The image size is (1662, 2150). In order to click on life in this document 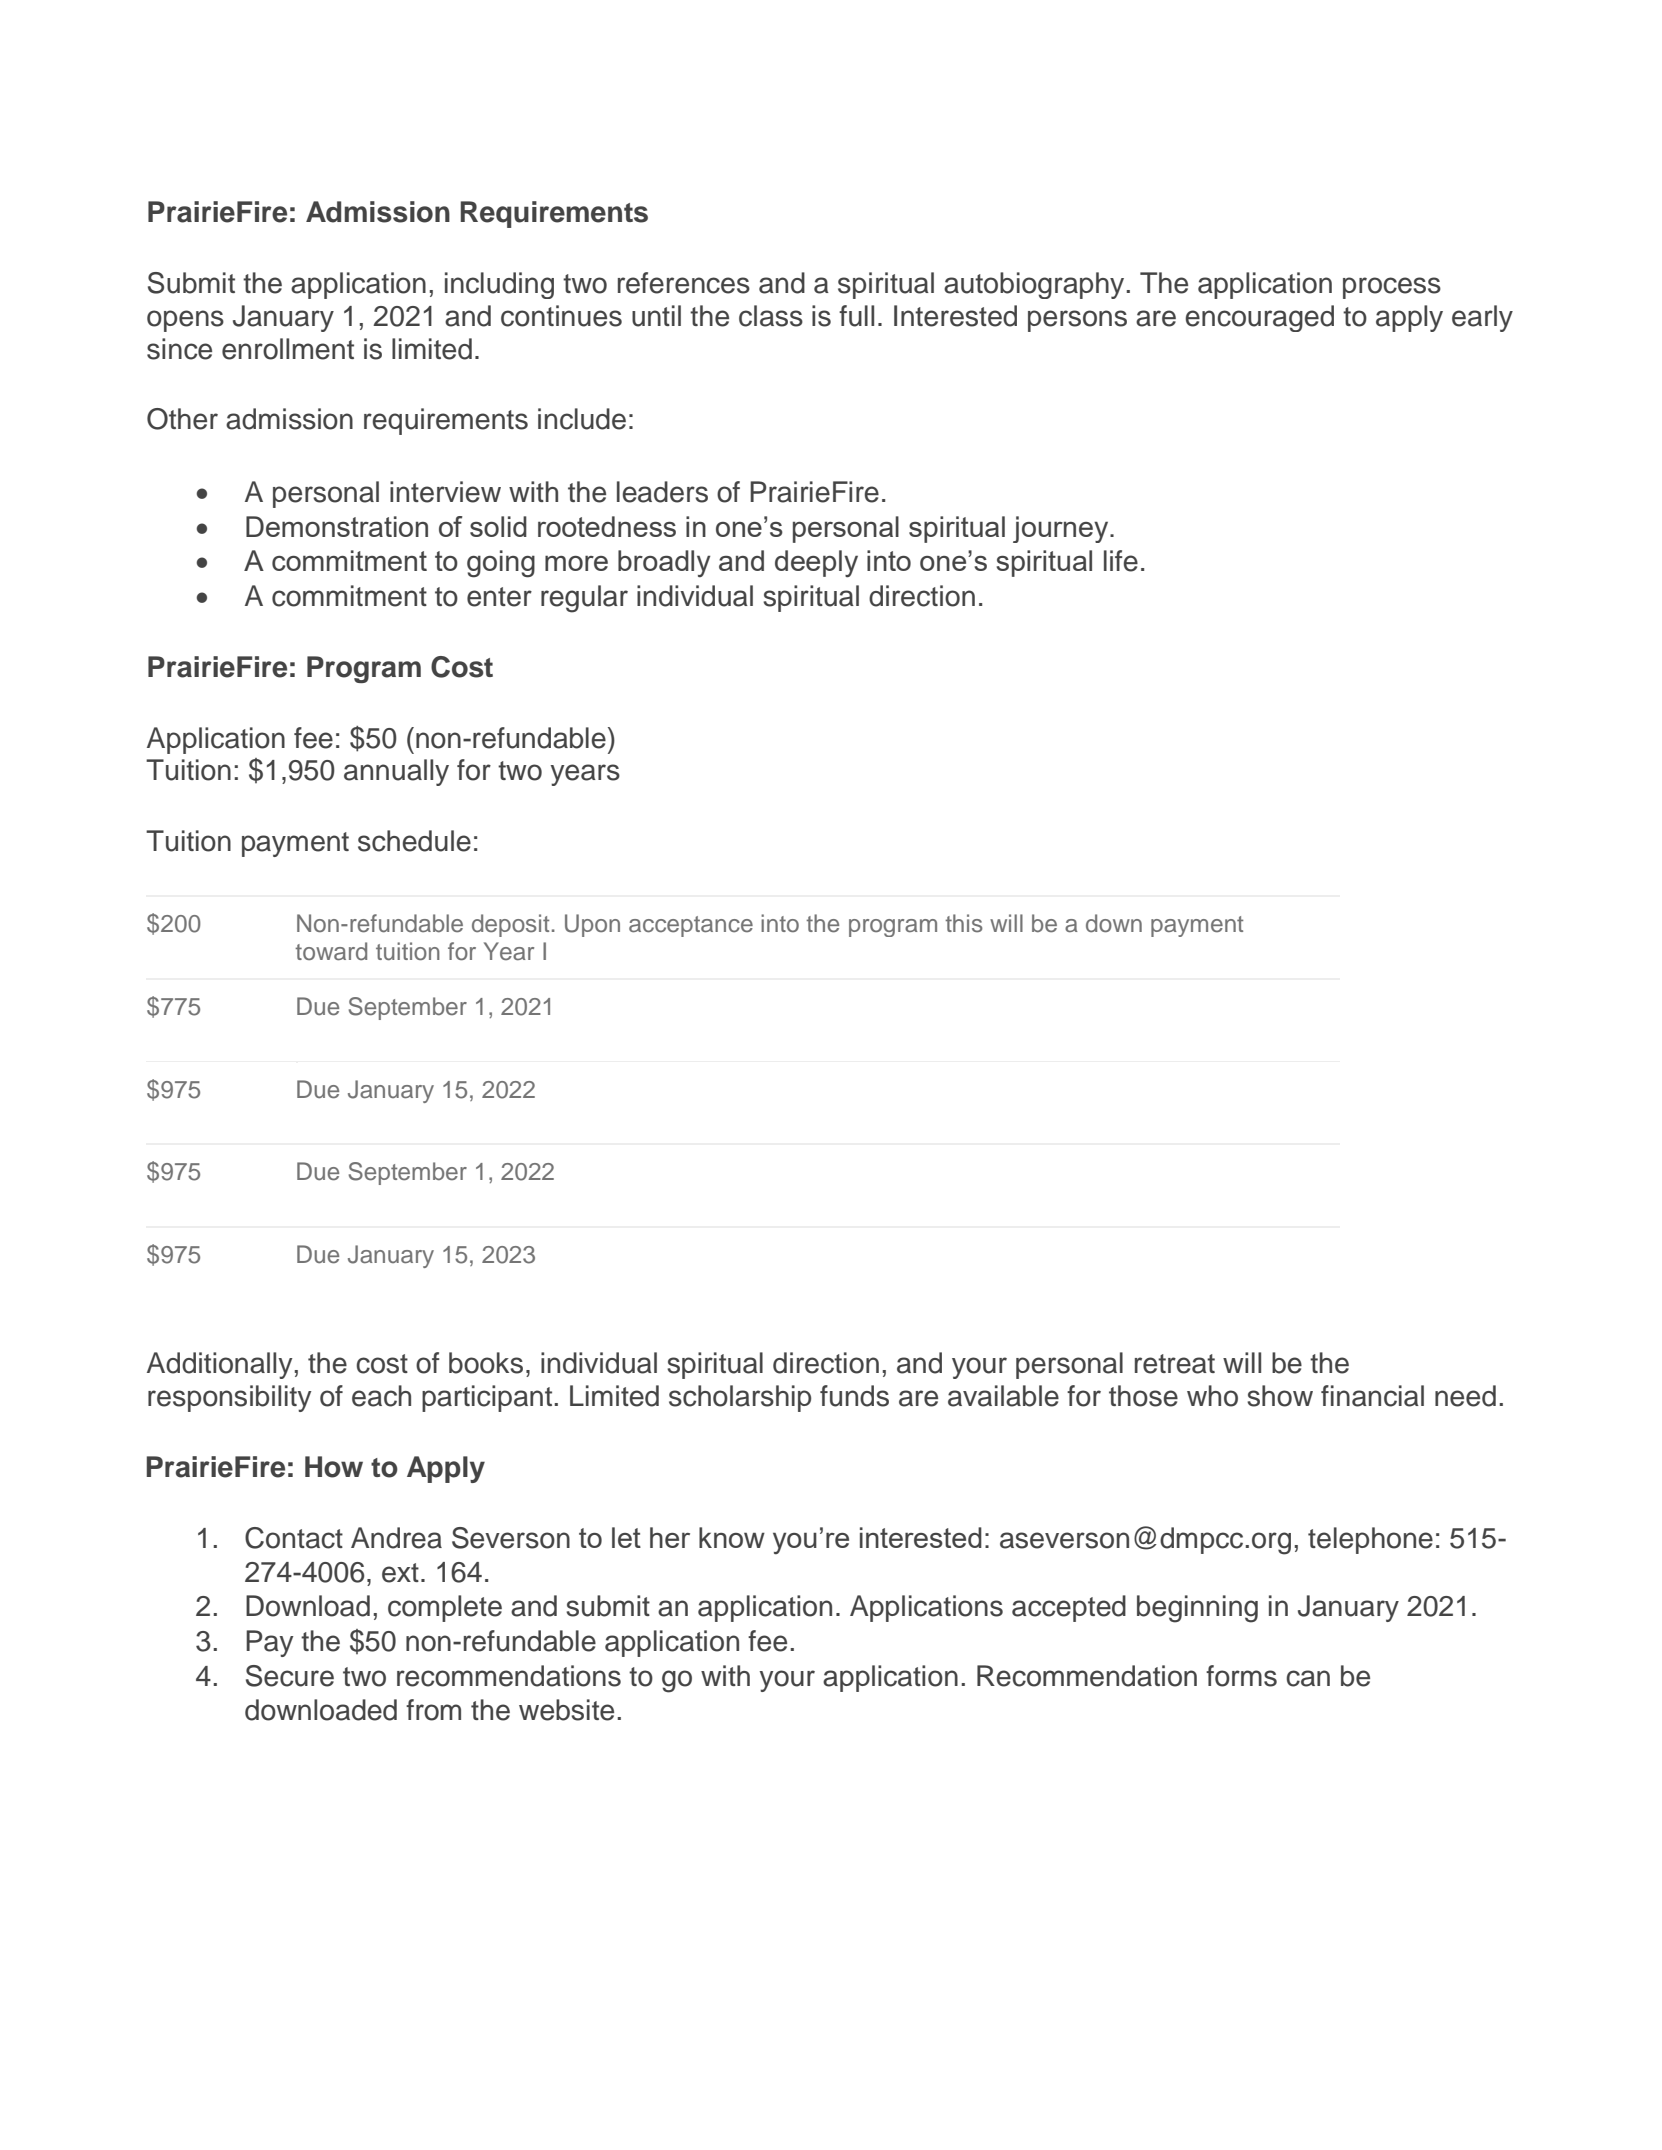, I will do `click(1121, 561)`.
